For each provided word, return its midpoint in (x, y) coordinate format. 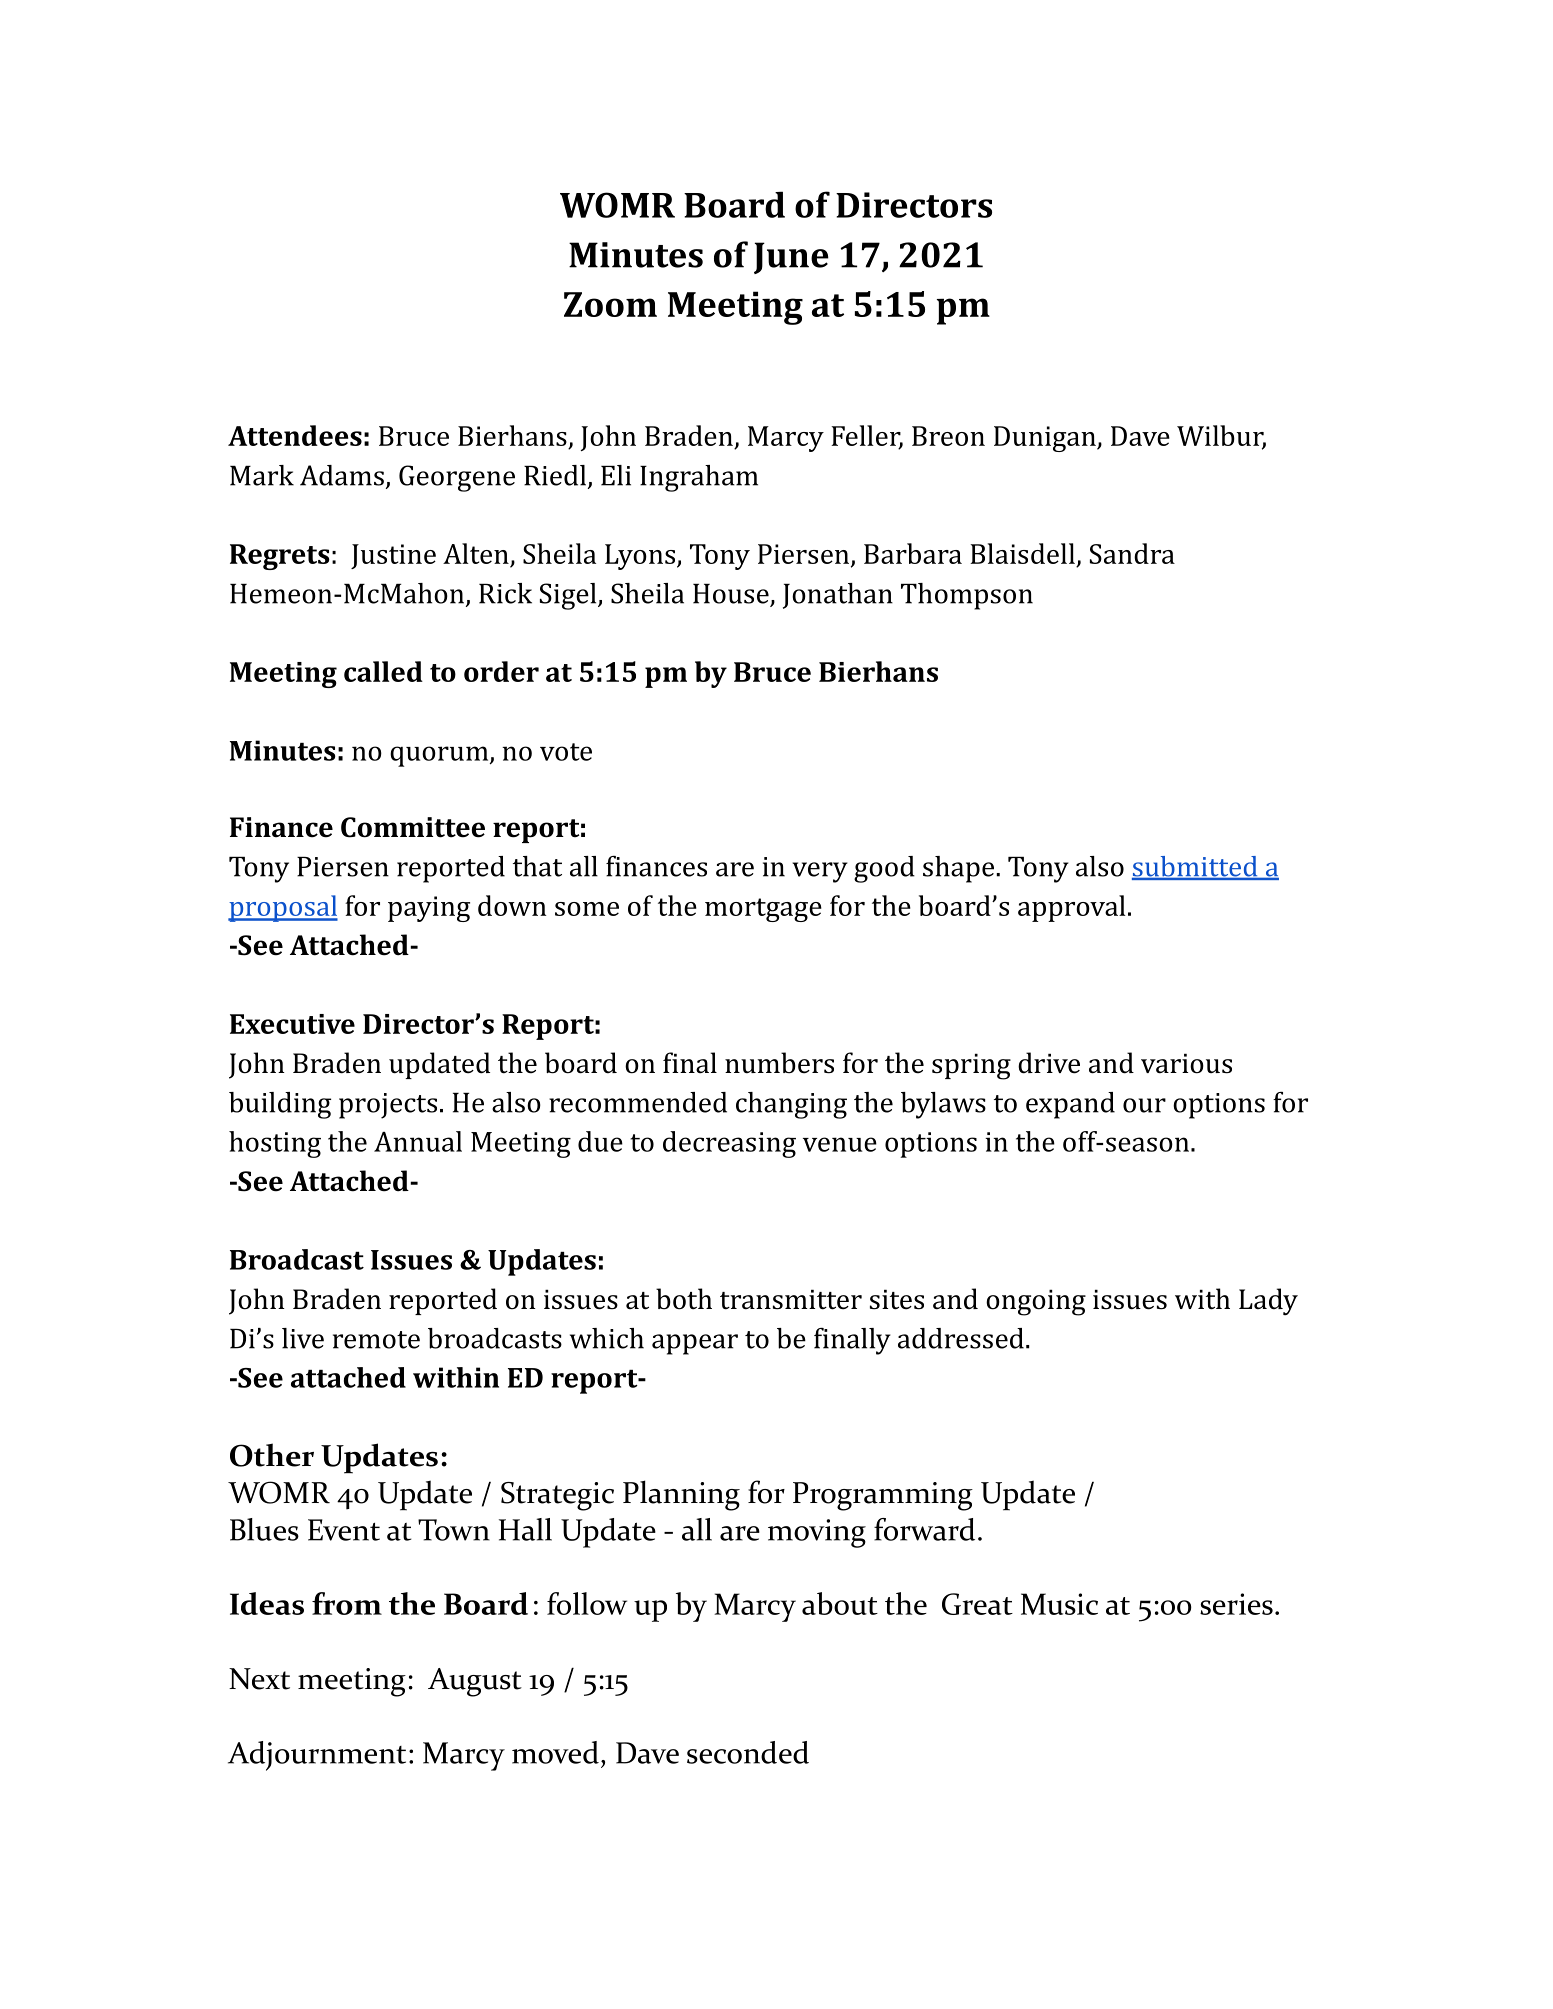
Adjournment (317, 1756)
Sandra (1132, 553)
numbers (779, 1063)
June (791, 258)
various (1186, 1063)
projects (388, 1106)
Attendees (295, 435)
